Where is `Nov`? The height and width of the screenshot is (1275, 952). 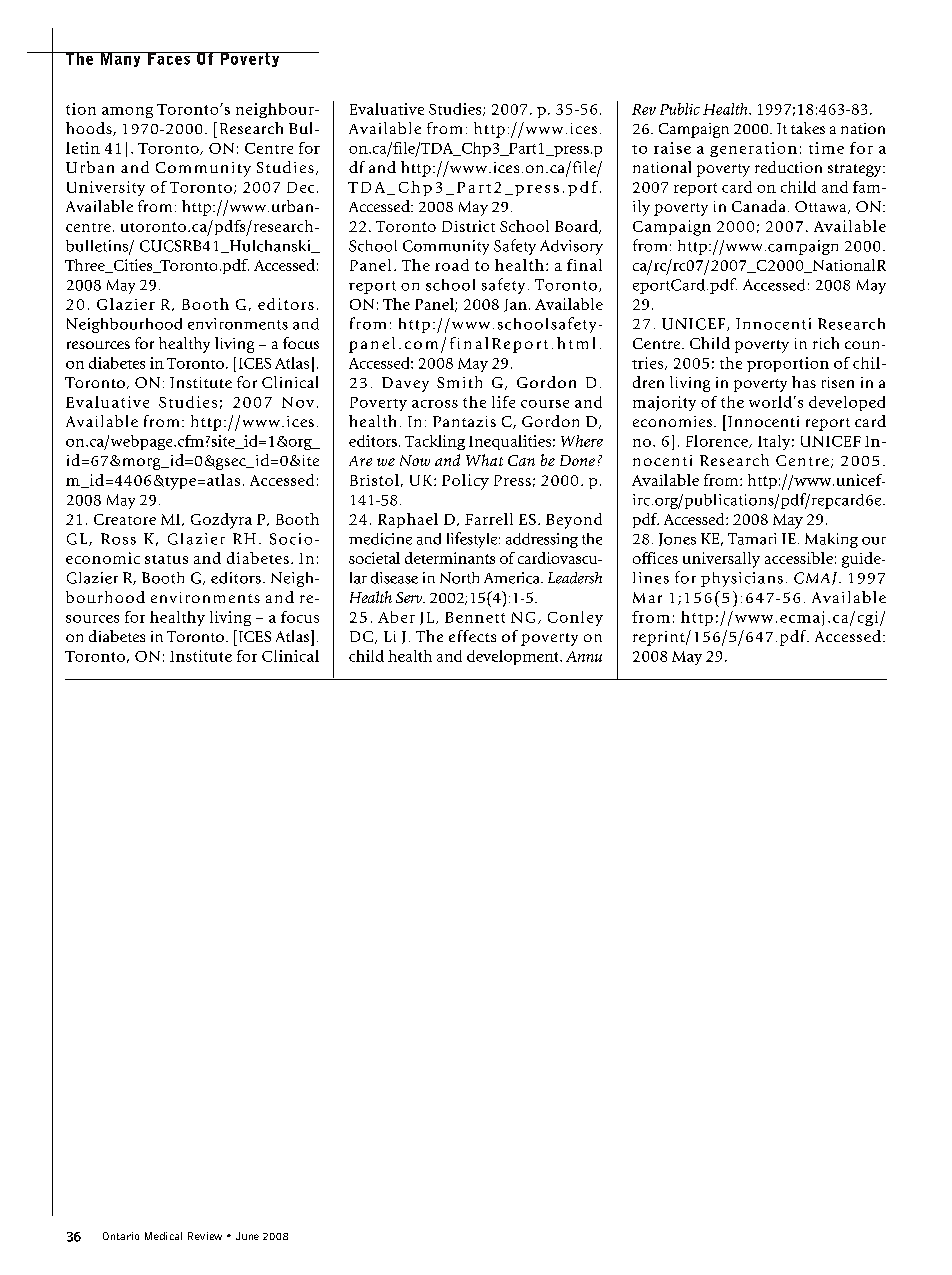
Nov is located at coordinates (298, 402).
